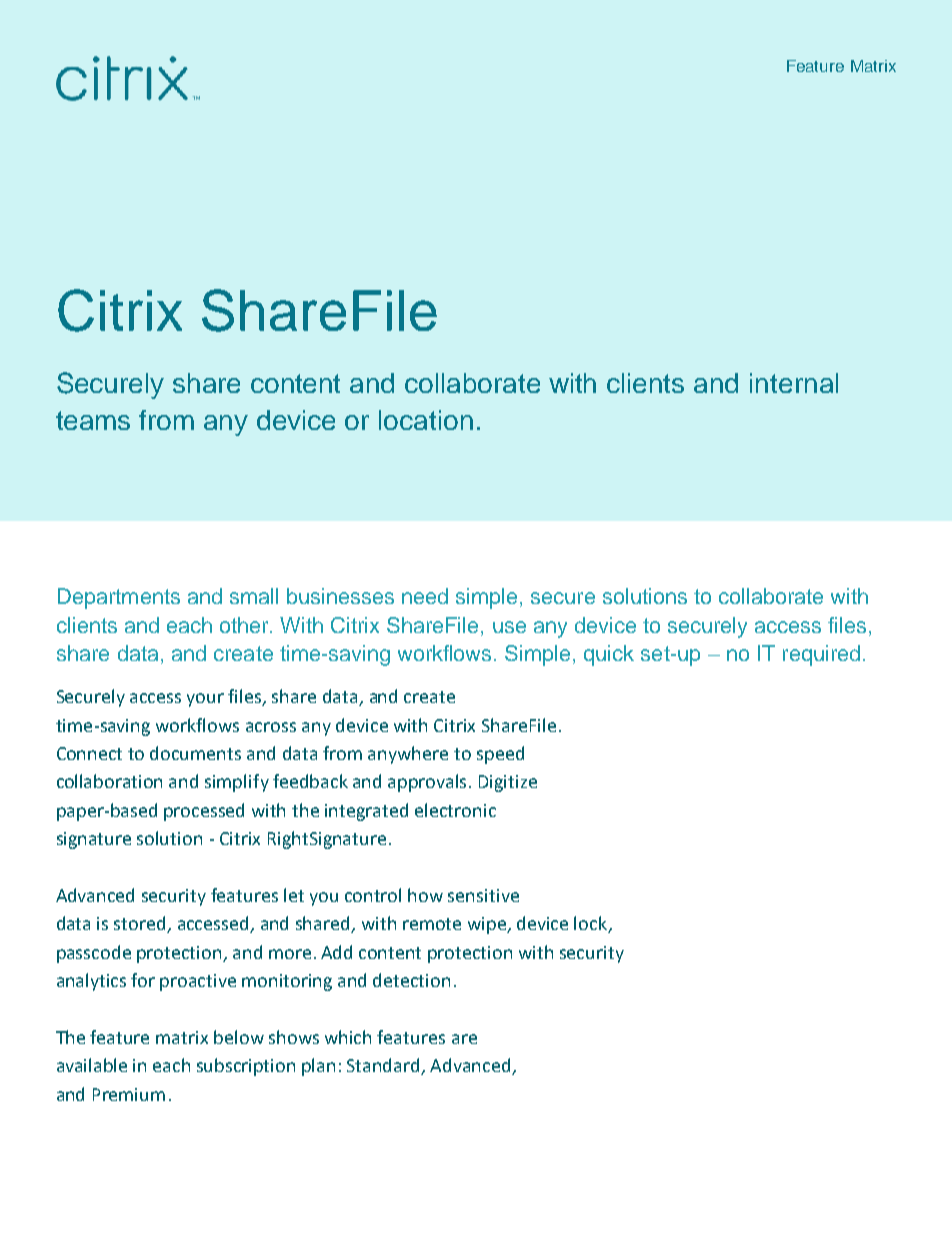 The height and width of the image is (1233, 952). Describe the element at coordinates (195, 753) in the image. I see `documents` at that location.
